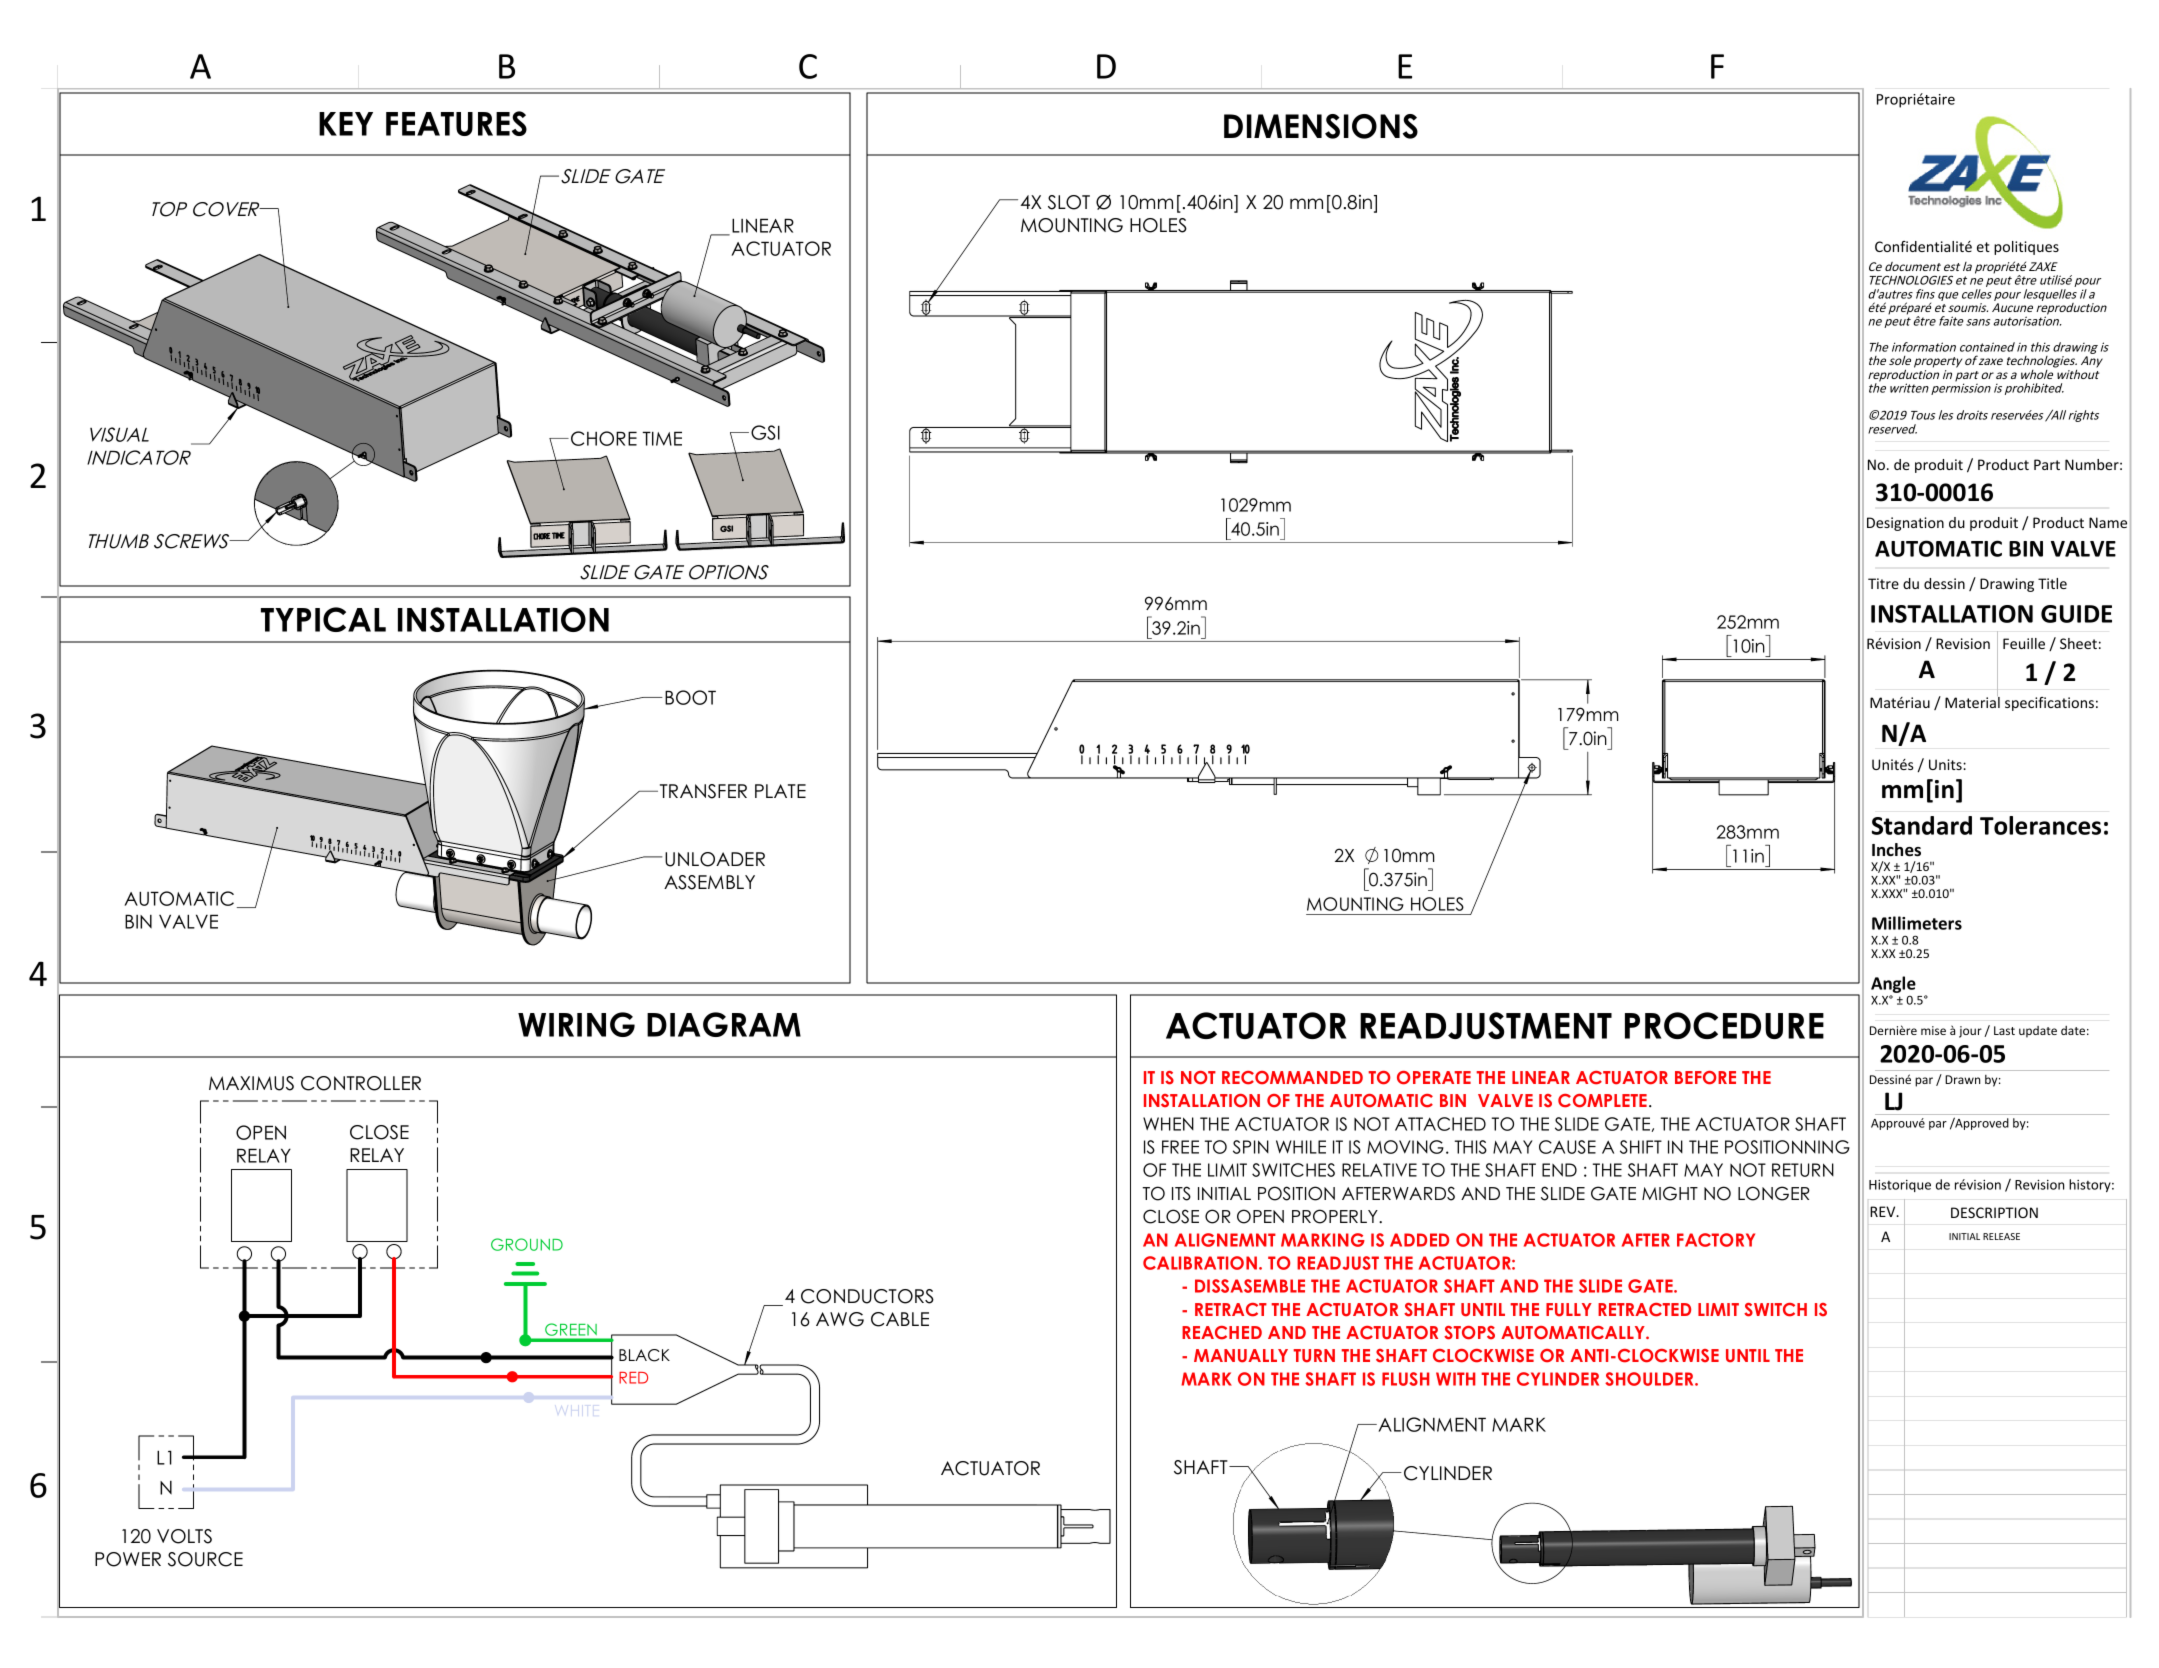 This document has width=2159, height=1668. I want to click on KEY, so click(346, 124).
